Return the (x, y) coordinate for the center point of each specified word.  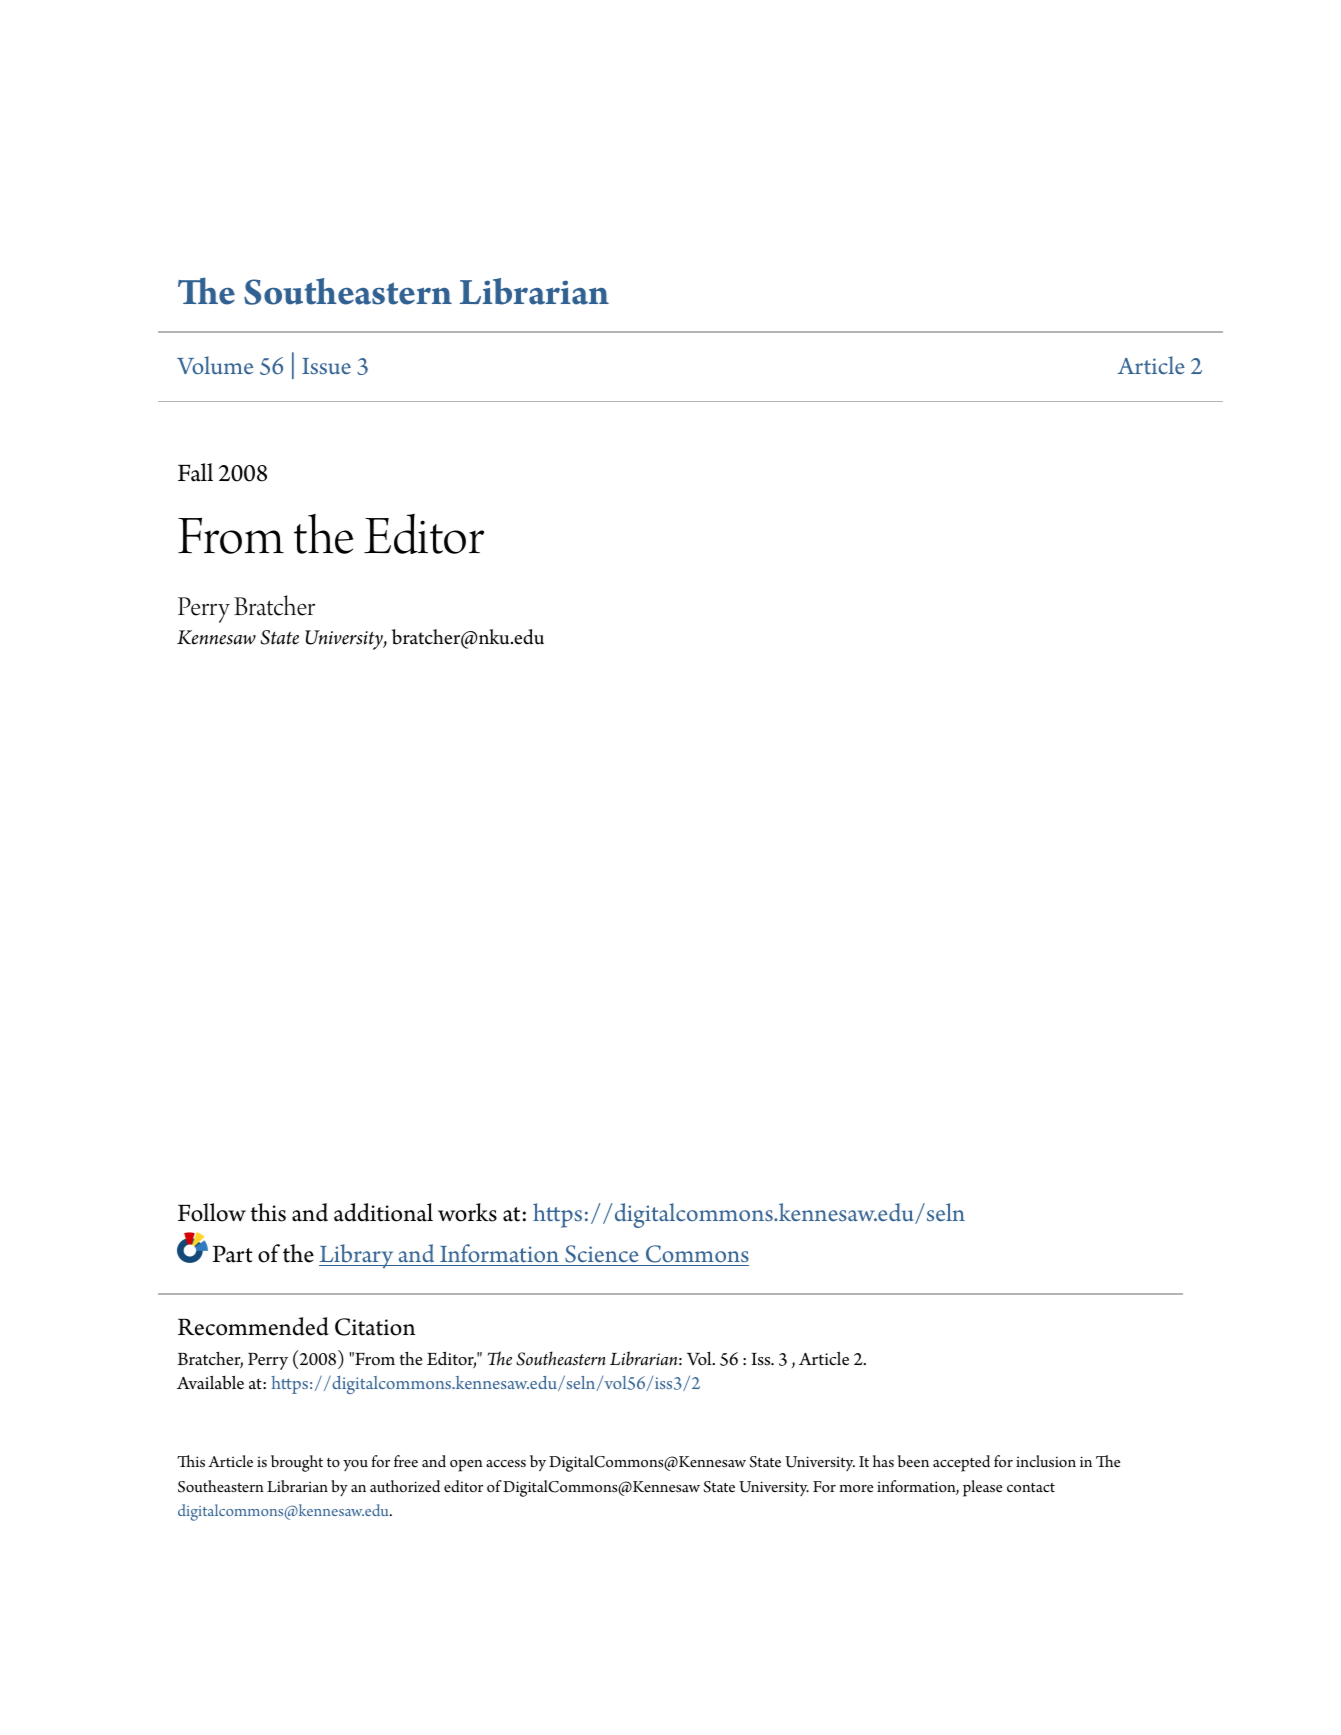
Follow (212, 1212)
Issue (326, 366)
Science (602, 1254)
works (467, 1212)
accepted (961, 1463)
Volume (215, 365)
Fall (195, 472)
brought (297, 1463)
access (506, 1463)
